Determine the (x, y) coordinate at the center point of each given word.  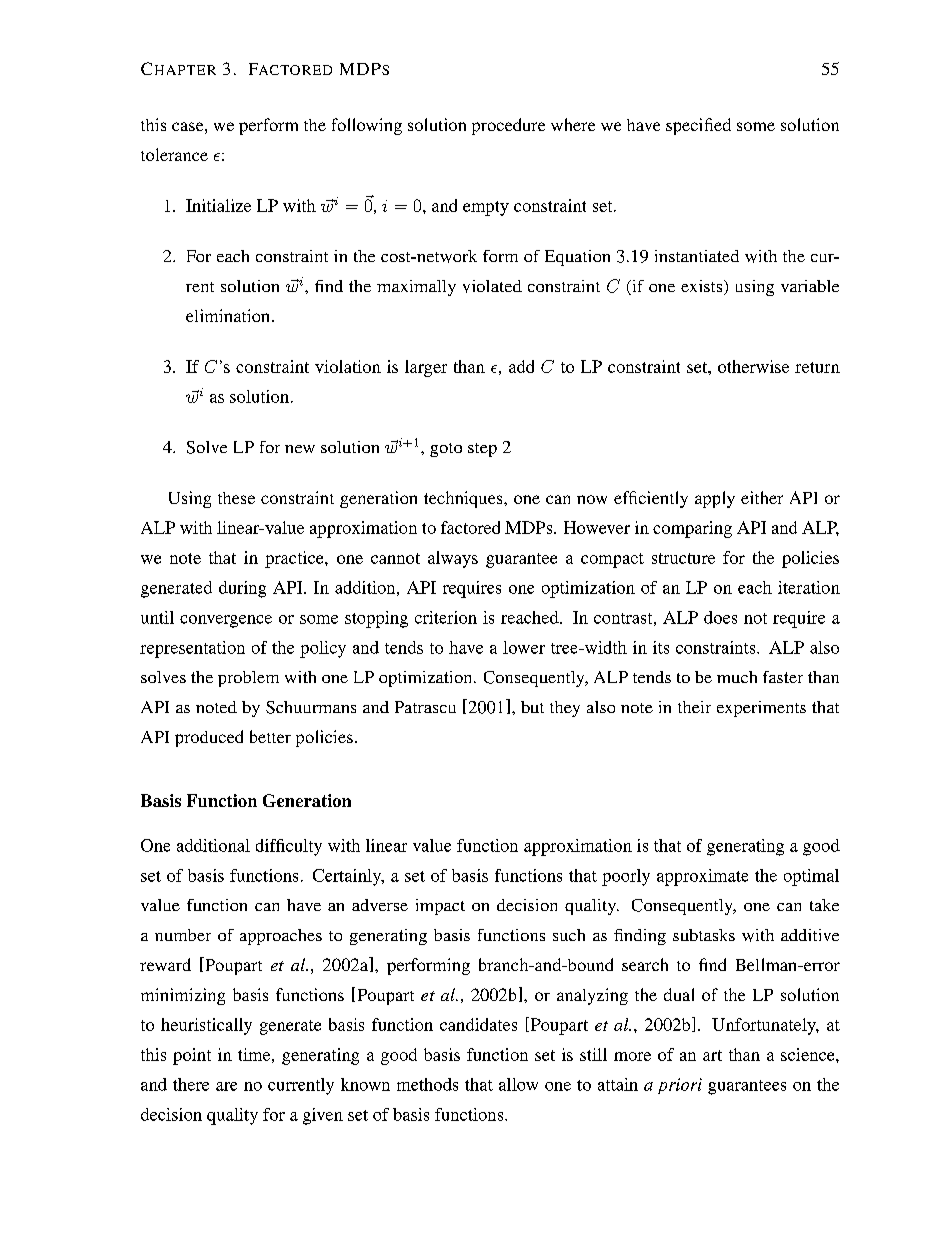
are (226, 1086)
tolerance (174, 154)
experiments (761, 709)
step (482, 450)
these (236, 498)
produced (209, 738)
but (532, 707)
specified (698, 126)
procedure (508, 126)
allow (518, 1084)
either (762, 497)
